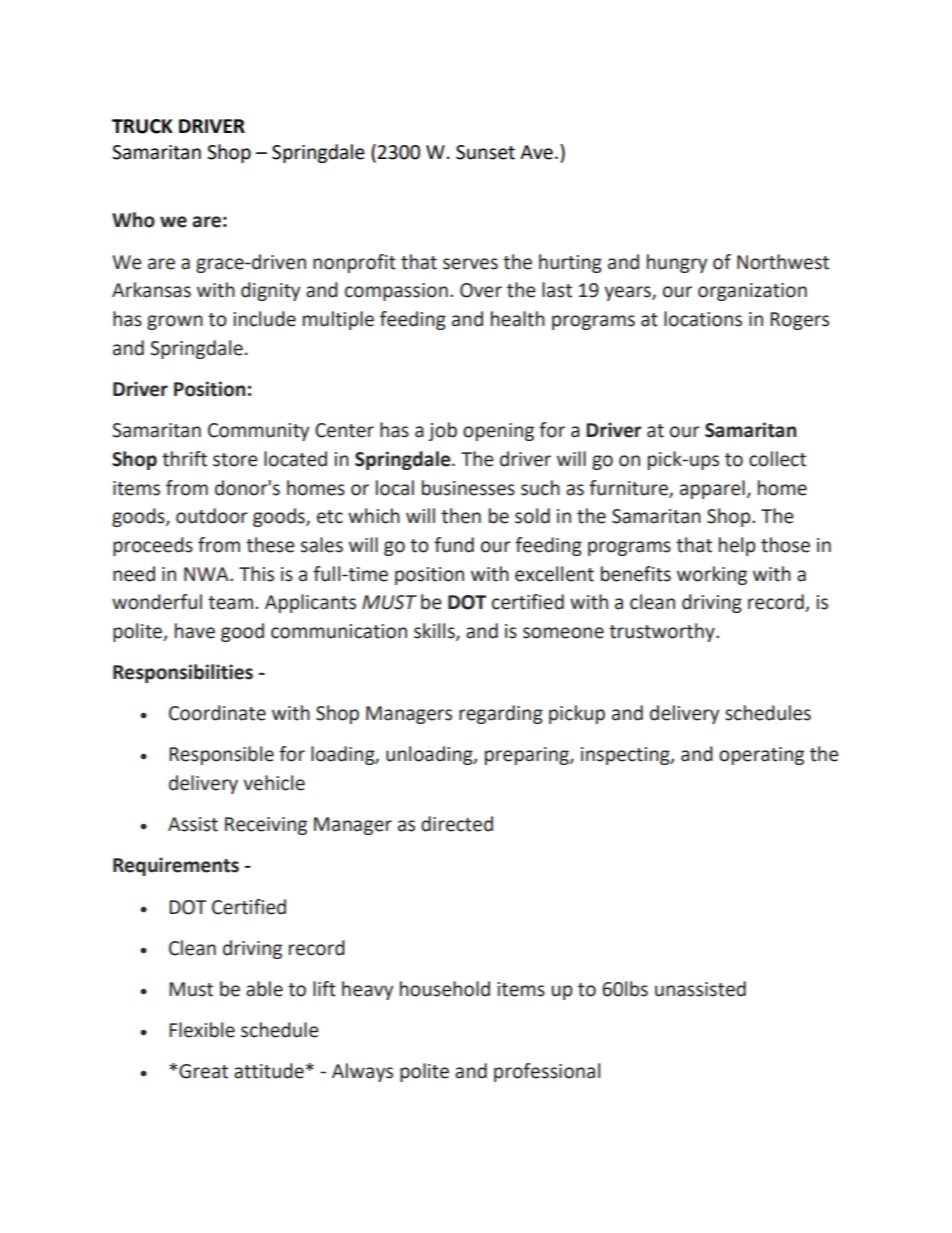 The width and height of the screenshot is (952, 1233). I want to click on regarding, so click(501, 714).
